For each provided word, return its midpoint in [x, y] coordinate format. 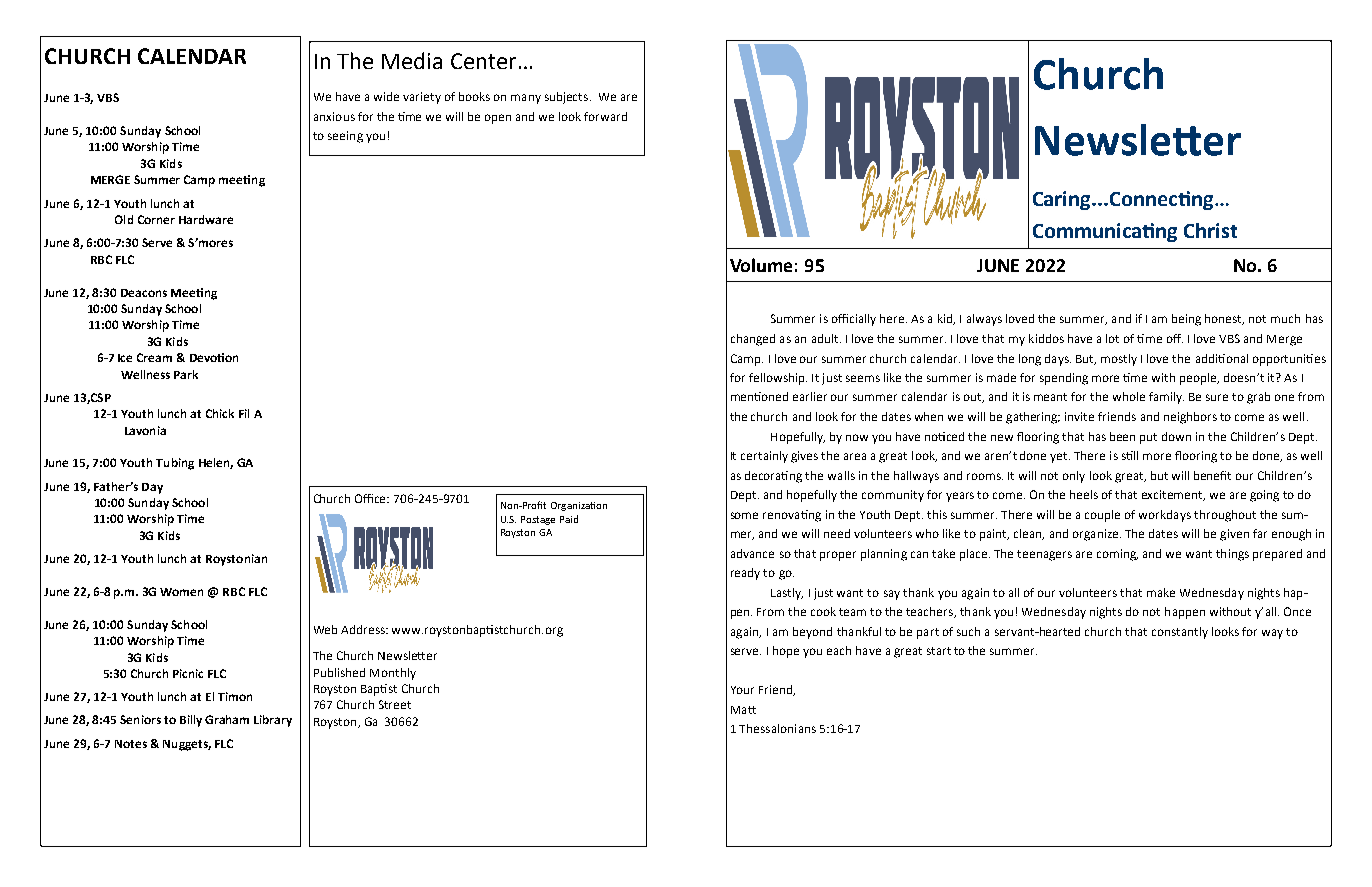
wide [386, 96]
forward [605, 116]
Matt [743, 710]
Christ [1210, 230]
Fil [244, 413]
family [1166, 398]
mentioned [759, 396]
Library [273, 721]
